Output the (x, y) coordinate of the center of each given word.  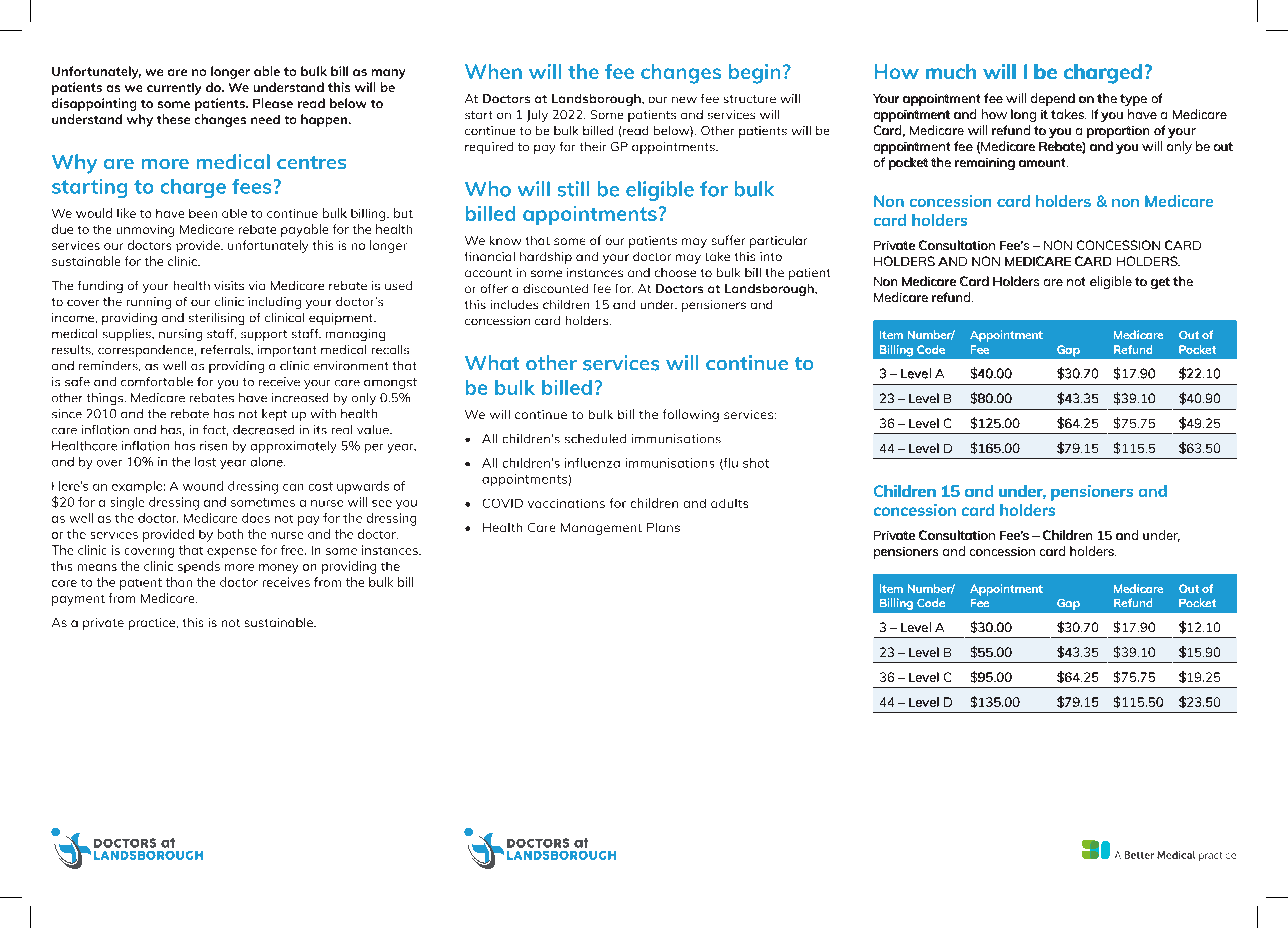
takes (1068, 114)
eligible (1111, 282)
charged (1103, 74)
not (1076, 281)
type (1133, 100)
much (951, 71)
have (1142, 114)
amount (1043, 162)
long (1023, 115)
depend (1053, 99)
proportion (1118, 132)
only (1179, 147)
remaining (985, 164)
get (1160, 283)
